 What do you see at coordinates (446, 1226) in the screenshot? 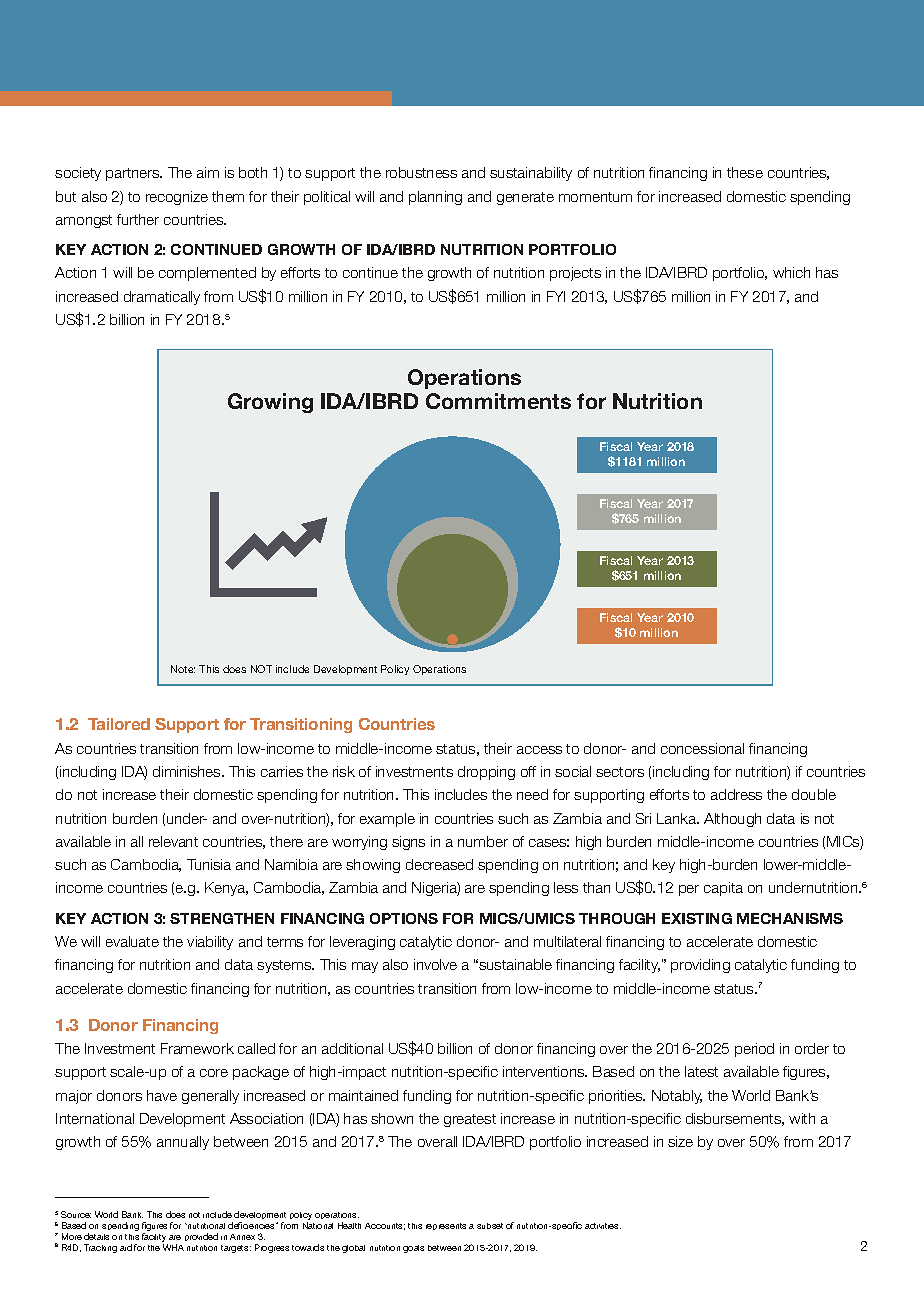
I see `represents` at bounding box center [446, 1226].
